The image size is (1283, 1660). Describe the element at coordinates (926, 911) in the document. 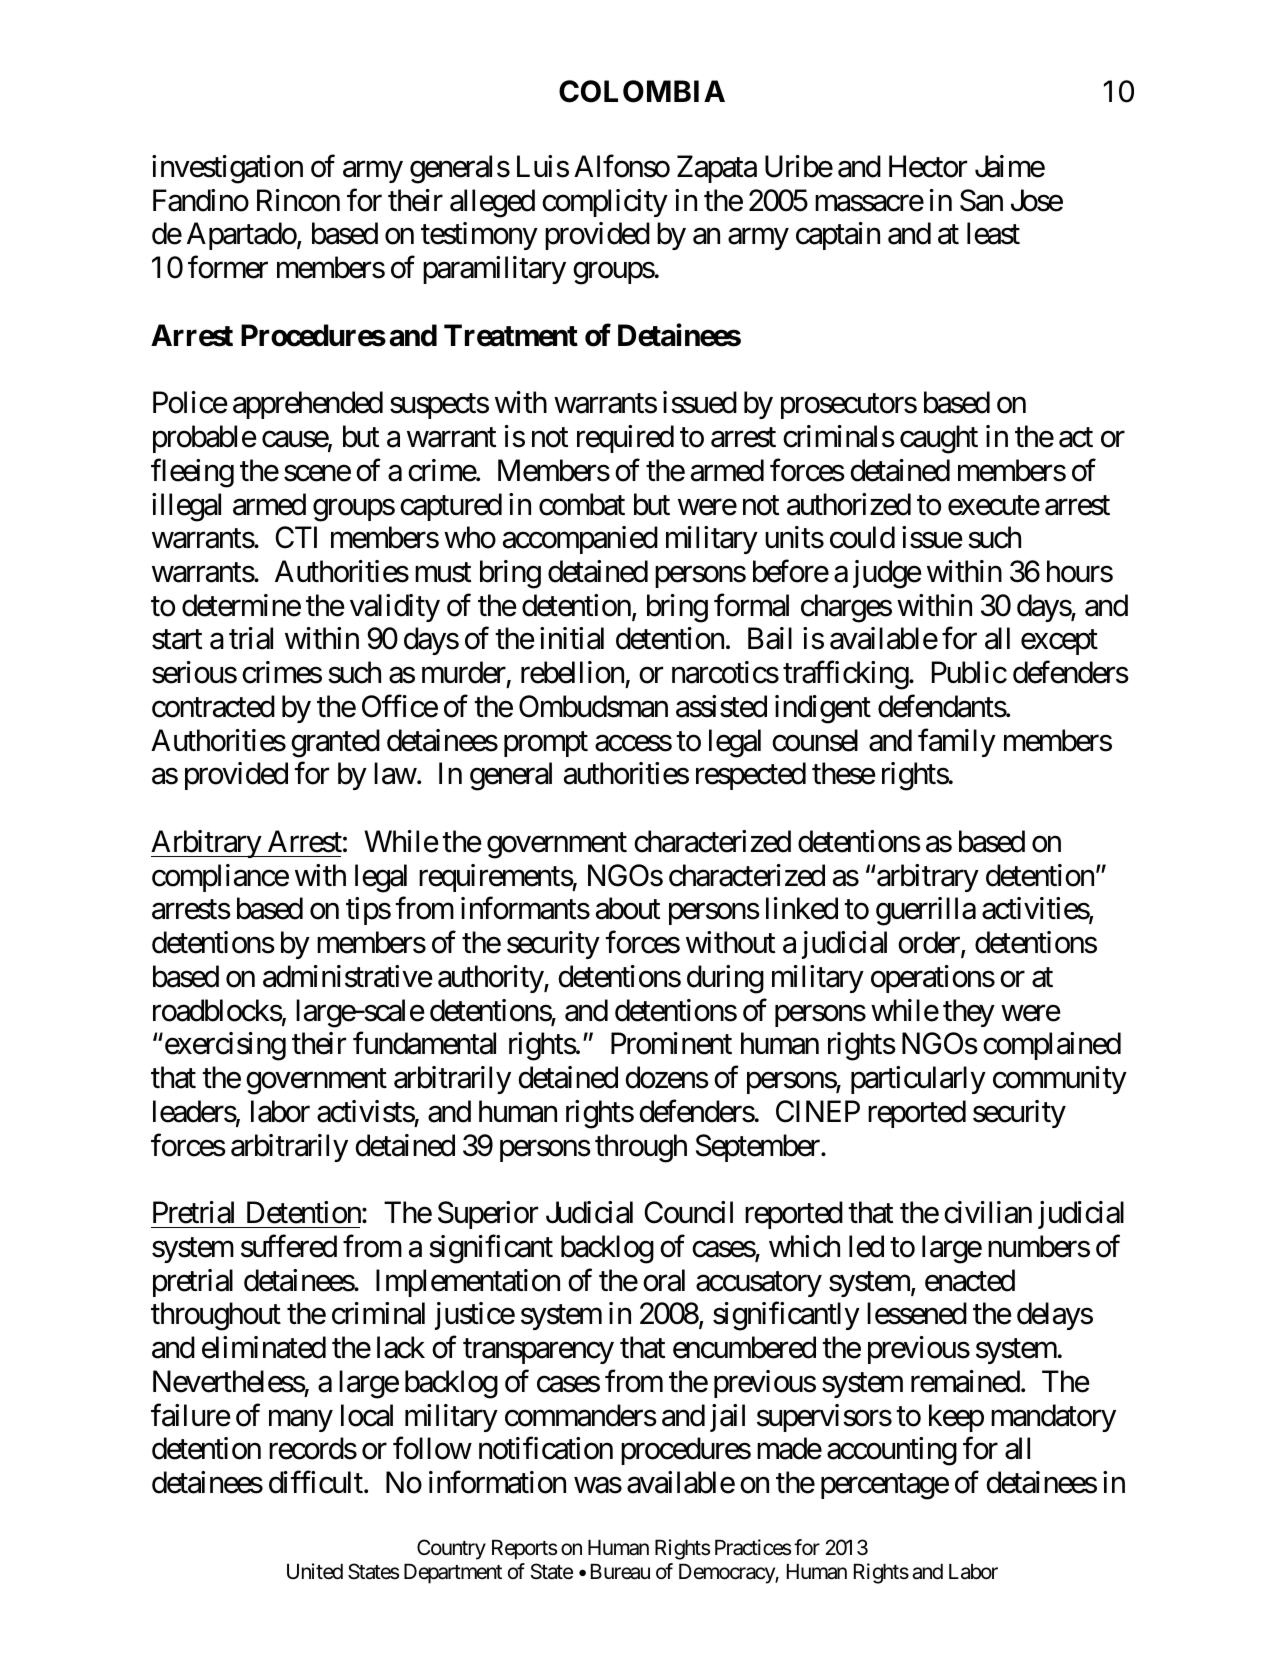

I see `guerrilla` at that location.
